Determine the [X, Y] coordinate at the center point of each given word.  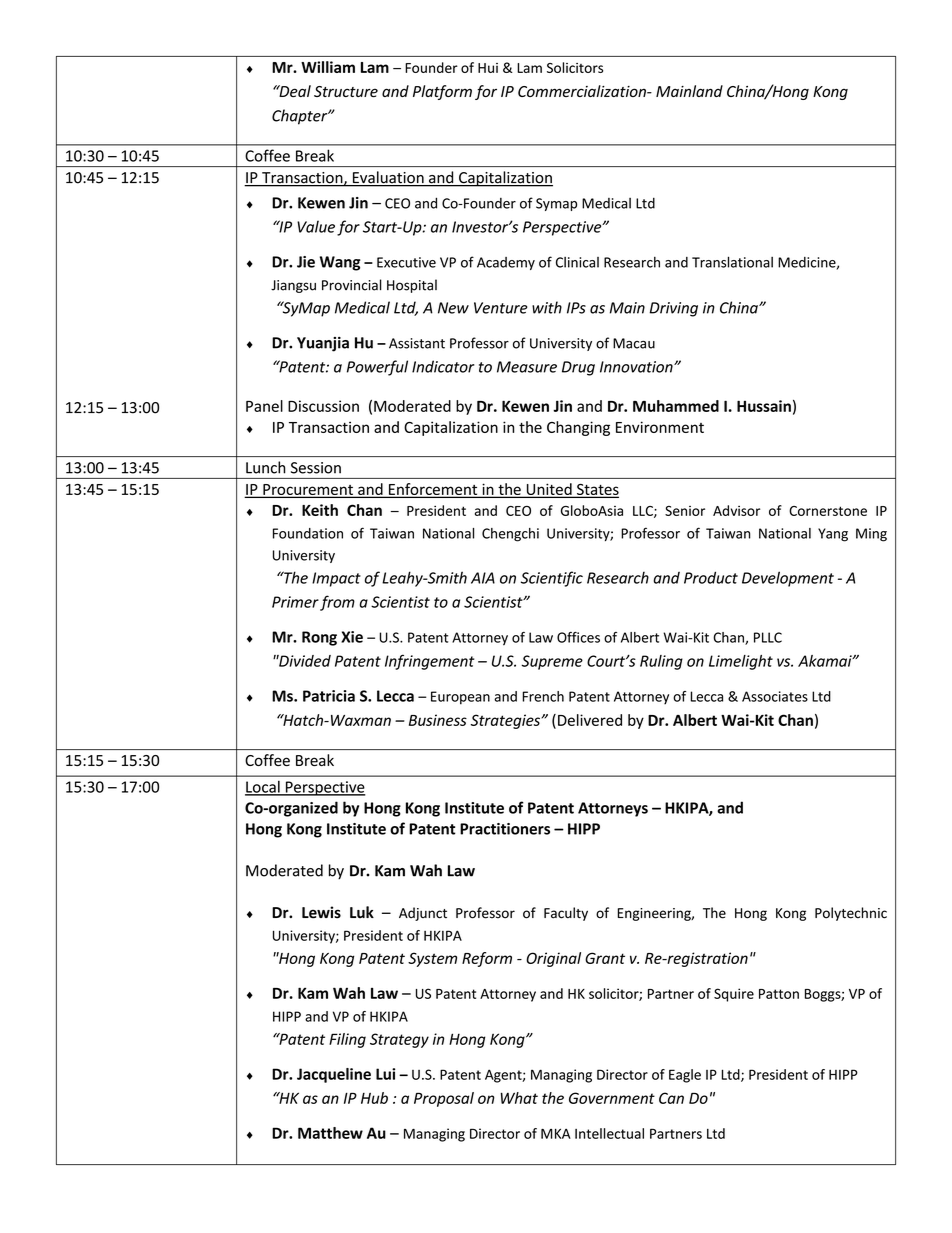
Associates [775, 696]
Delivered [590, 720]
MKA [556, 1133]
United [549, 490]
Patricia [329, 696]
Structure [346, 91]
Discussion [323, 406]
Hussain [764, 406]
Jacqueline [334, 1075]
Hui [488, 68]
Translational [732, 262]
